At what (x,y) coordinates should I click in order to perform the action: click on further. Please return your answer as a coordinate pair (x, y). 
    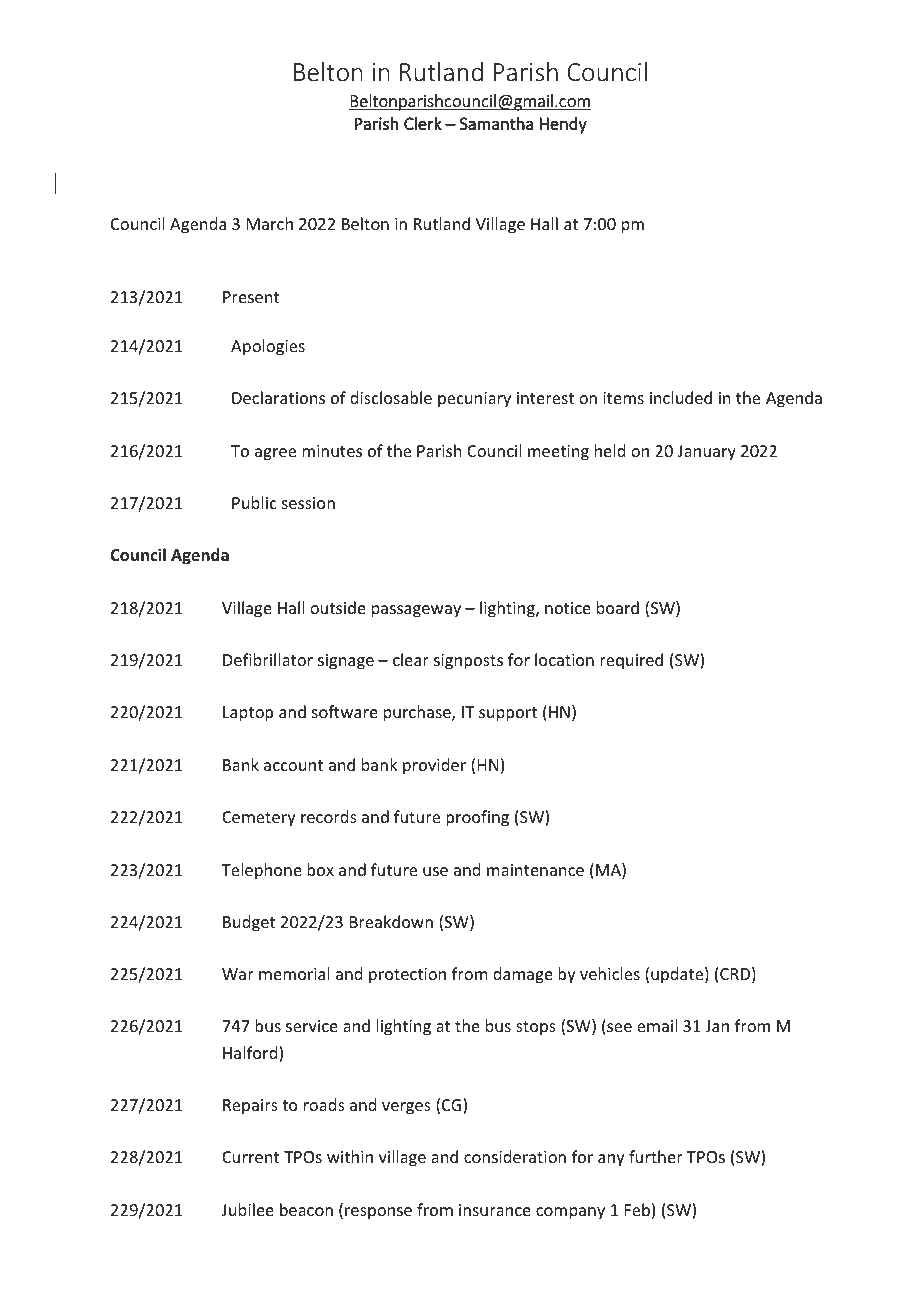
    Looking at the image, I should click on (656, 1156).
